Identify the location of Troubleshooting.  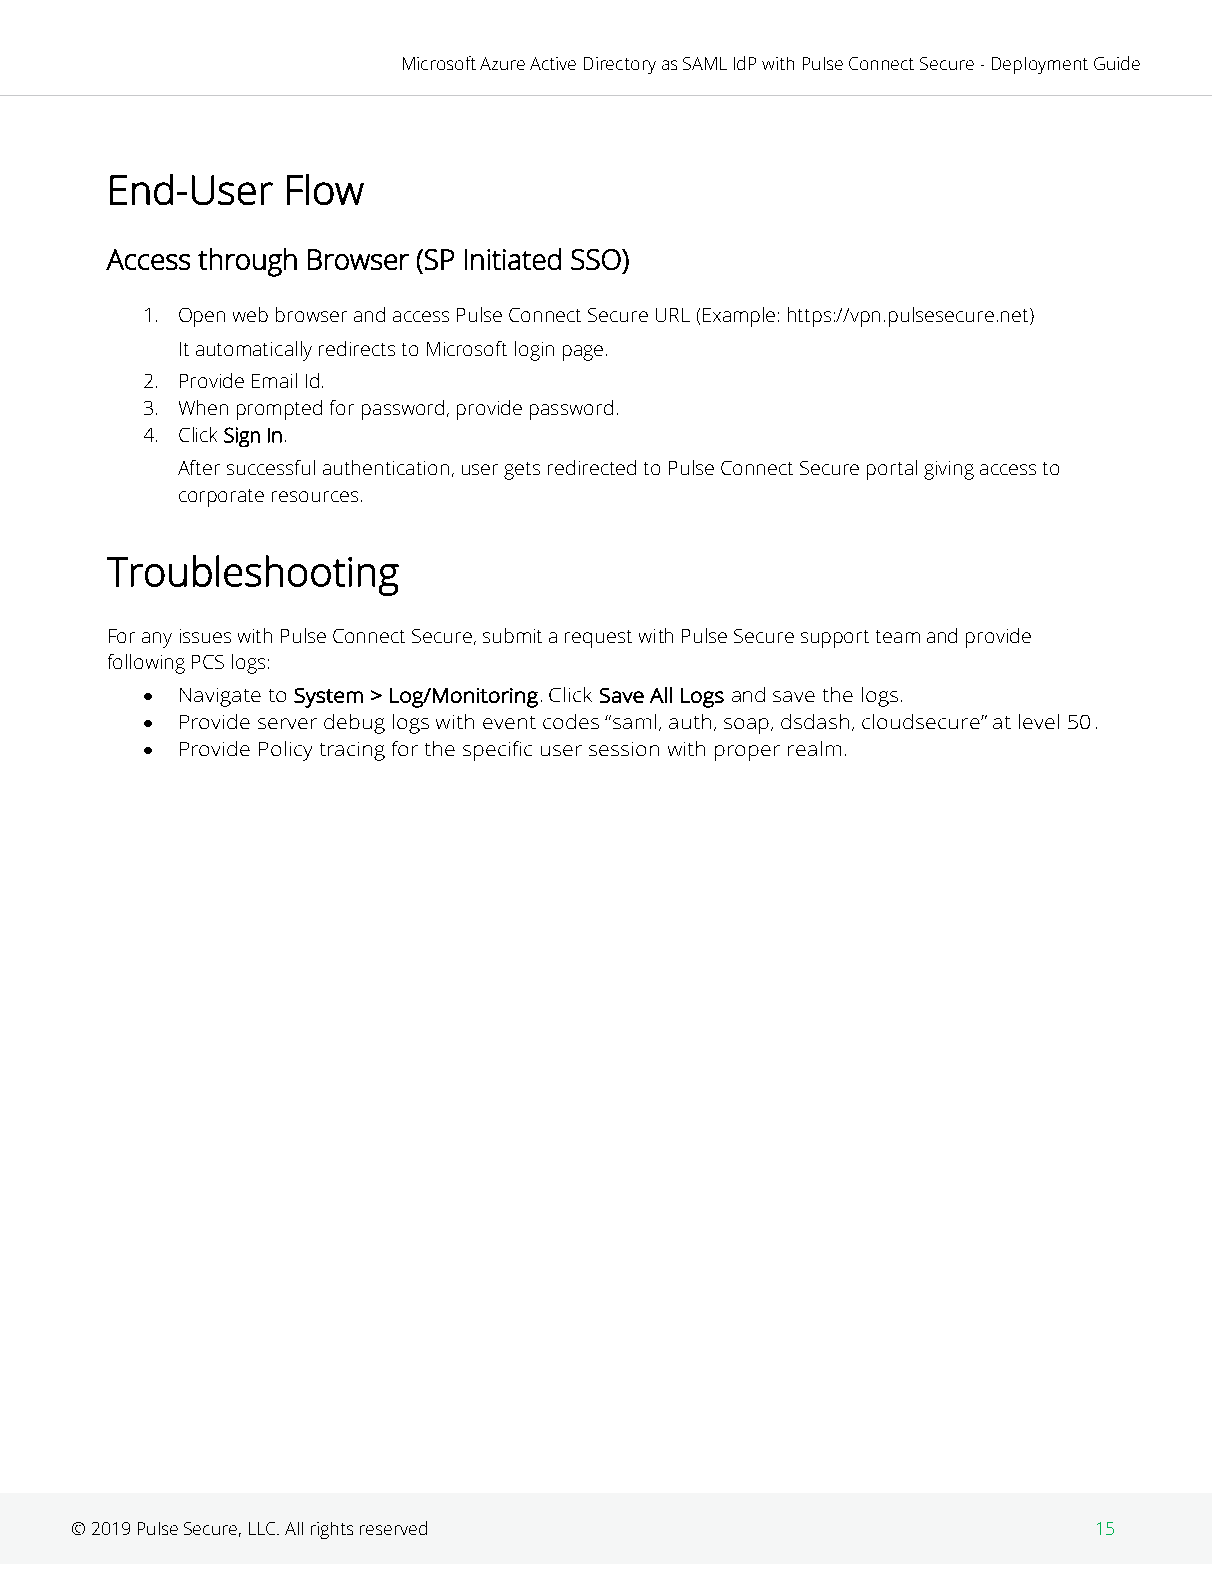
(253, 575).
